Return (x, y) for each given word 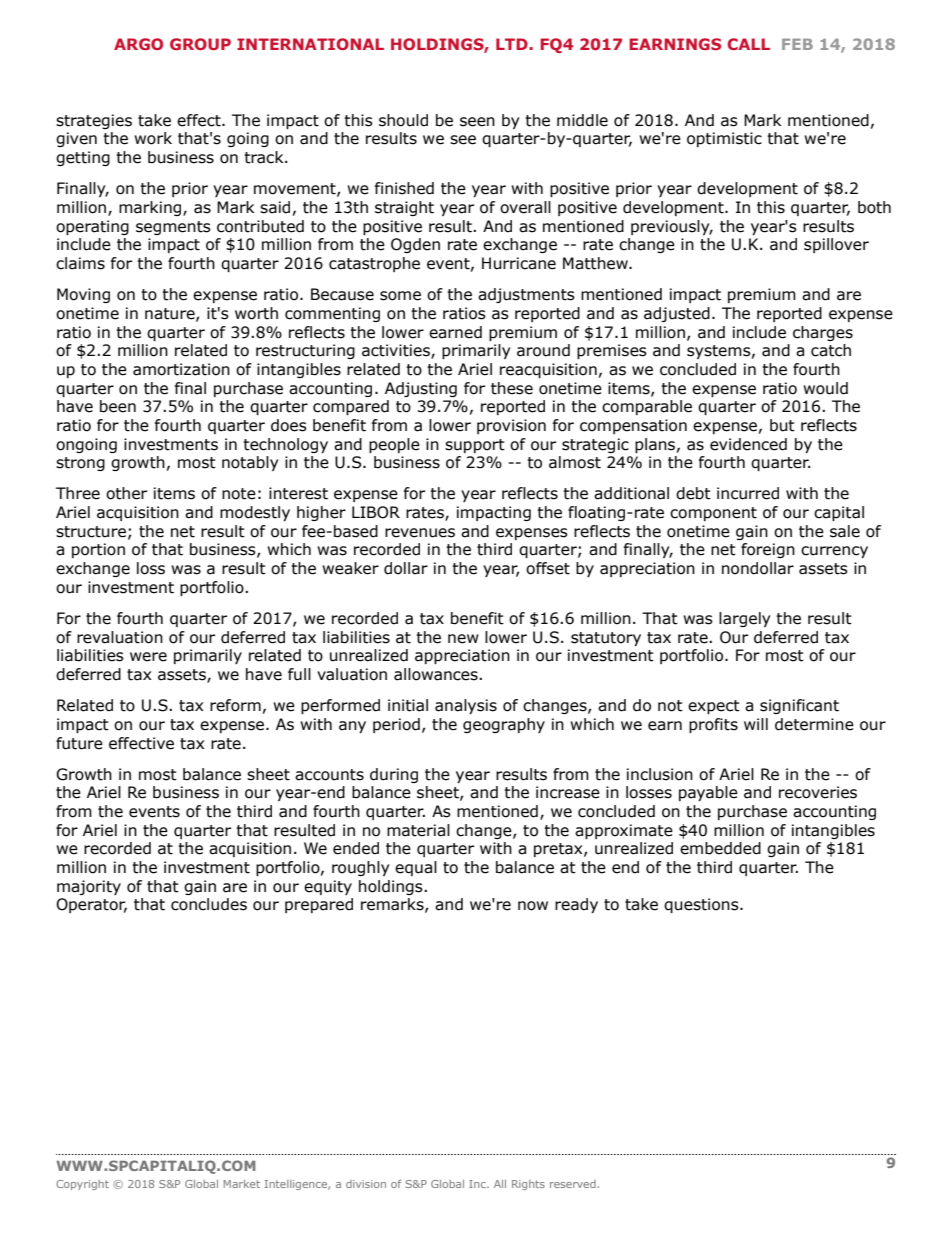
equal (416, 868)
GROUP (200, 44)
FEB (797, 44)
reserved (574, 1184)
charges (823, 333)
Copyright (82, 1185)
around (543, 350)
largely (744, 619)
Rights (528, 1185)
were (148, 657)
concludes (209, 904)
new (463, 639)
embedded (720, 848)
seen (477, 122)
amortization (181, 369)
